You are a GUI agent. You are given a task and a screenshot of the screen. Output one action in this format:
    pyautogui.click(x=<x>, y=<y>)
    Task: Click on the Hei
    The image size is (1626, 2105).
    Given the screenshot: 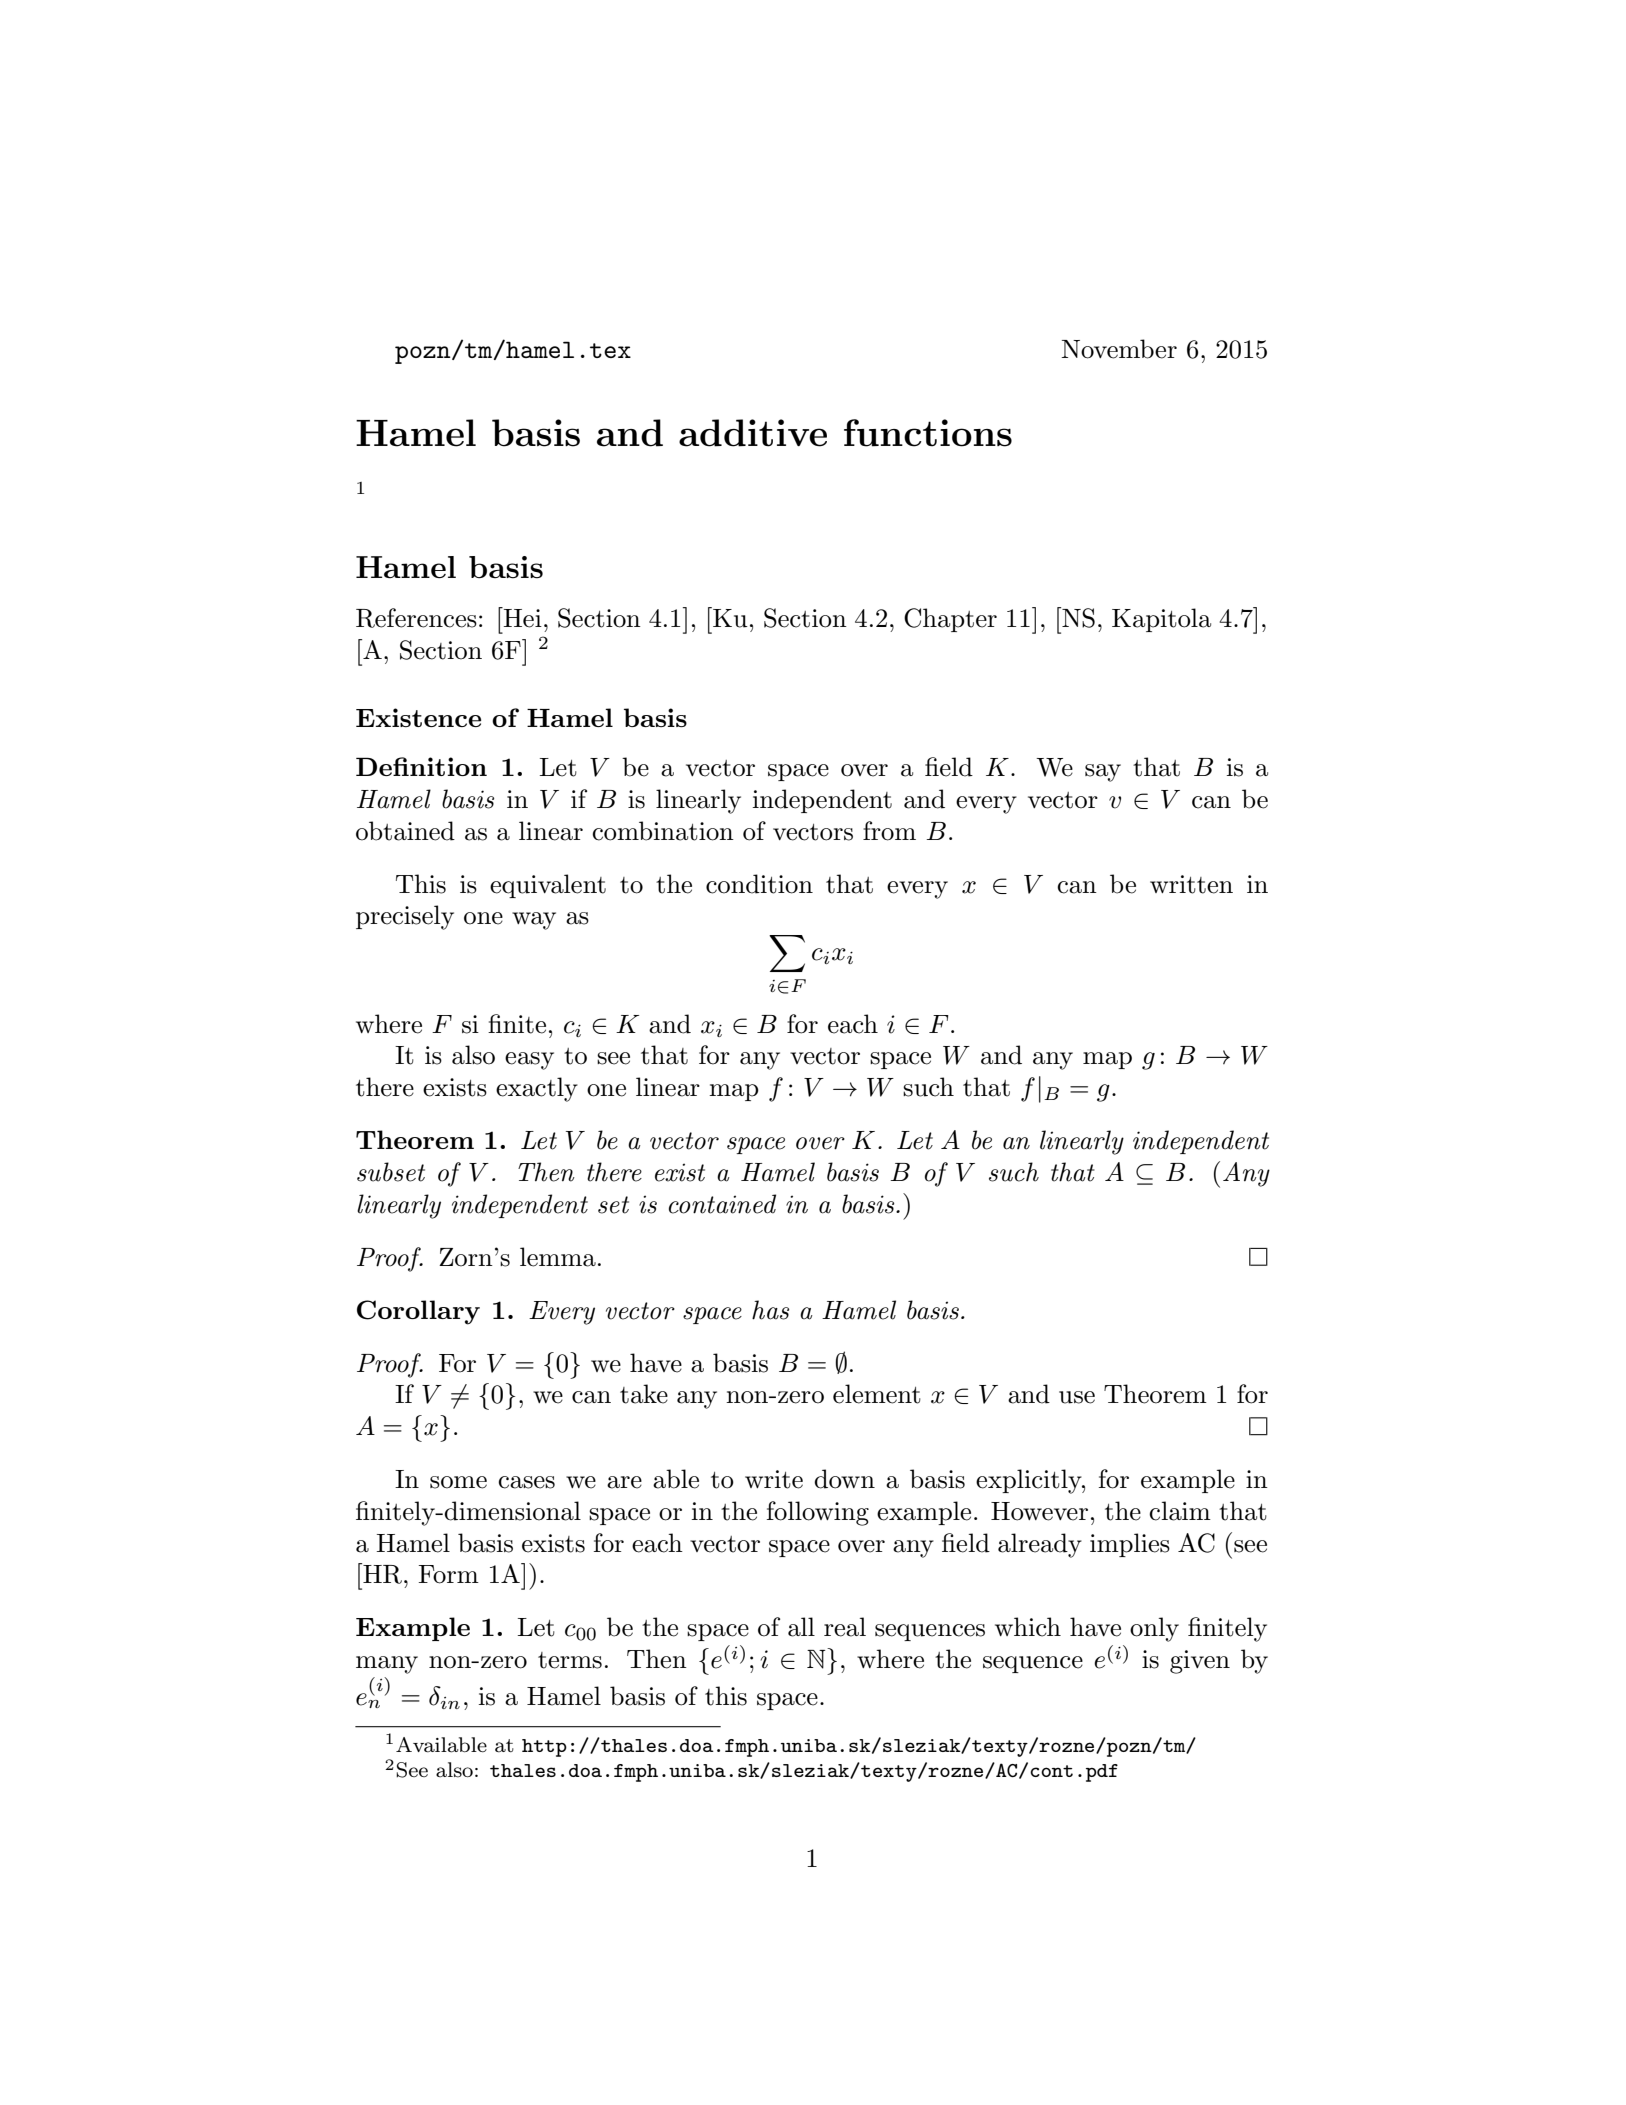 What is the action you would take?
    pyautogui.click(x=521, y=617)
